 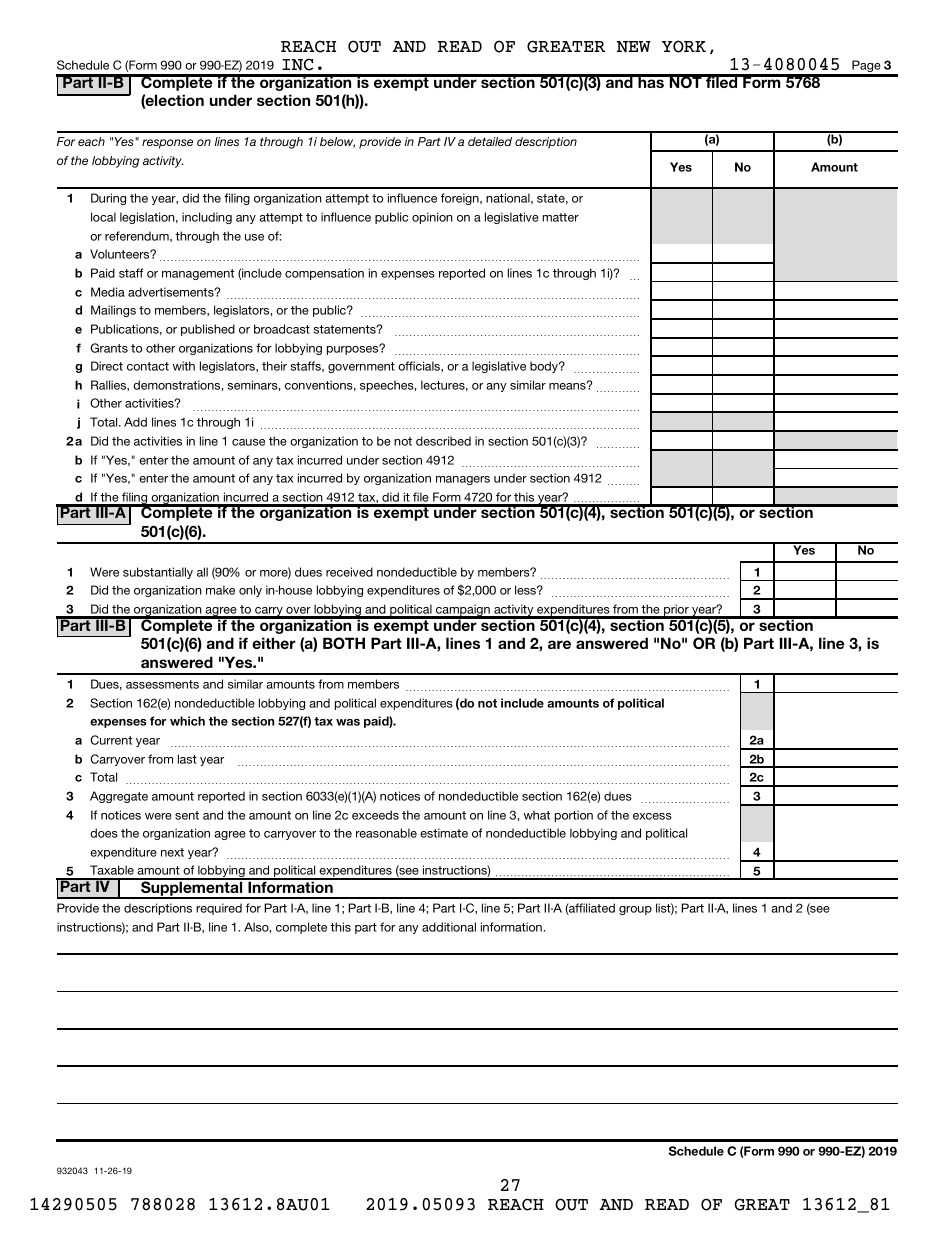 I want to click on required, so click(x=219, y=909).
